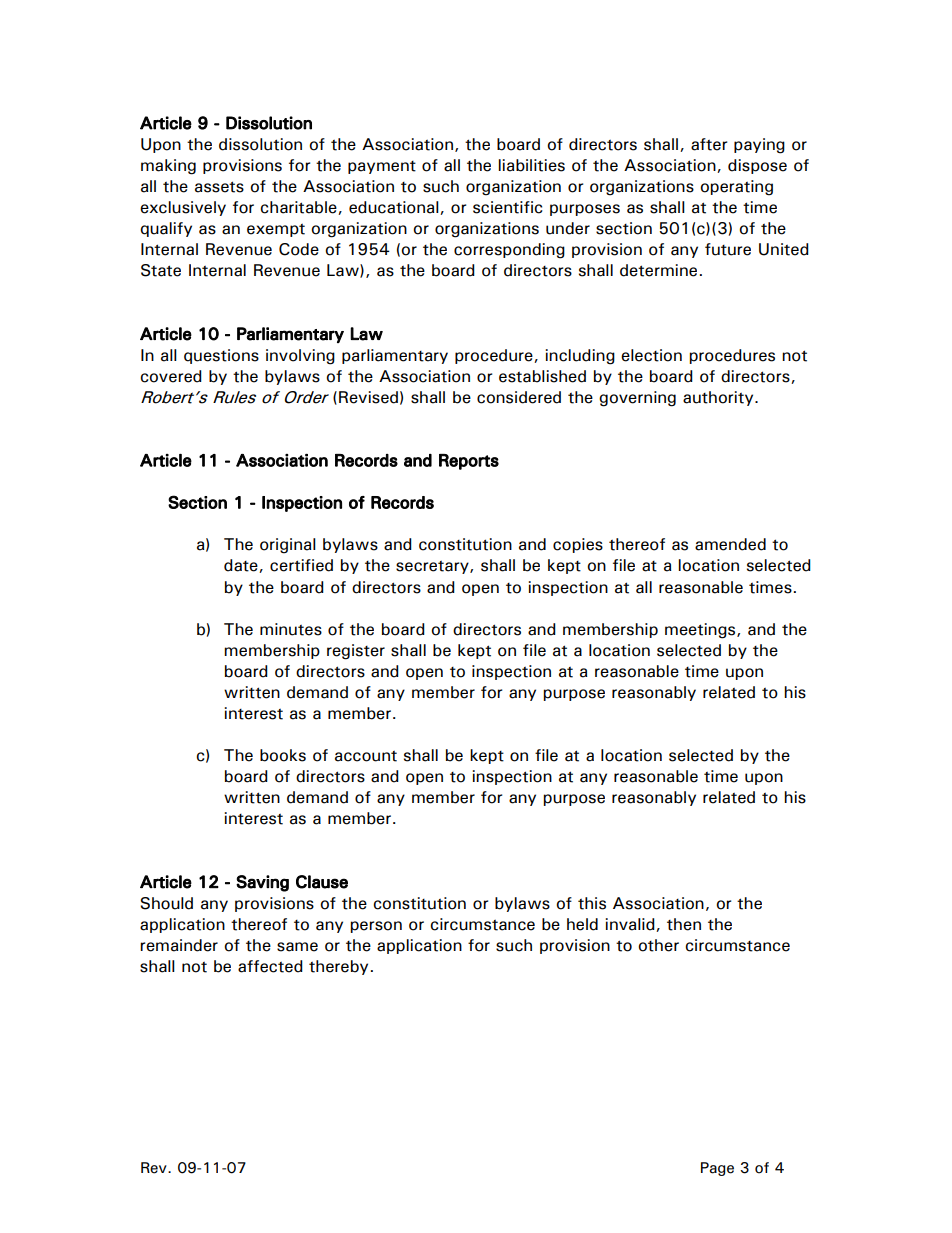 The height and width of the page is (1233, 952). What do you see at coordinates (219, 187) in the page?
I see `assets` at bounding box center [219, 187].
